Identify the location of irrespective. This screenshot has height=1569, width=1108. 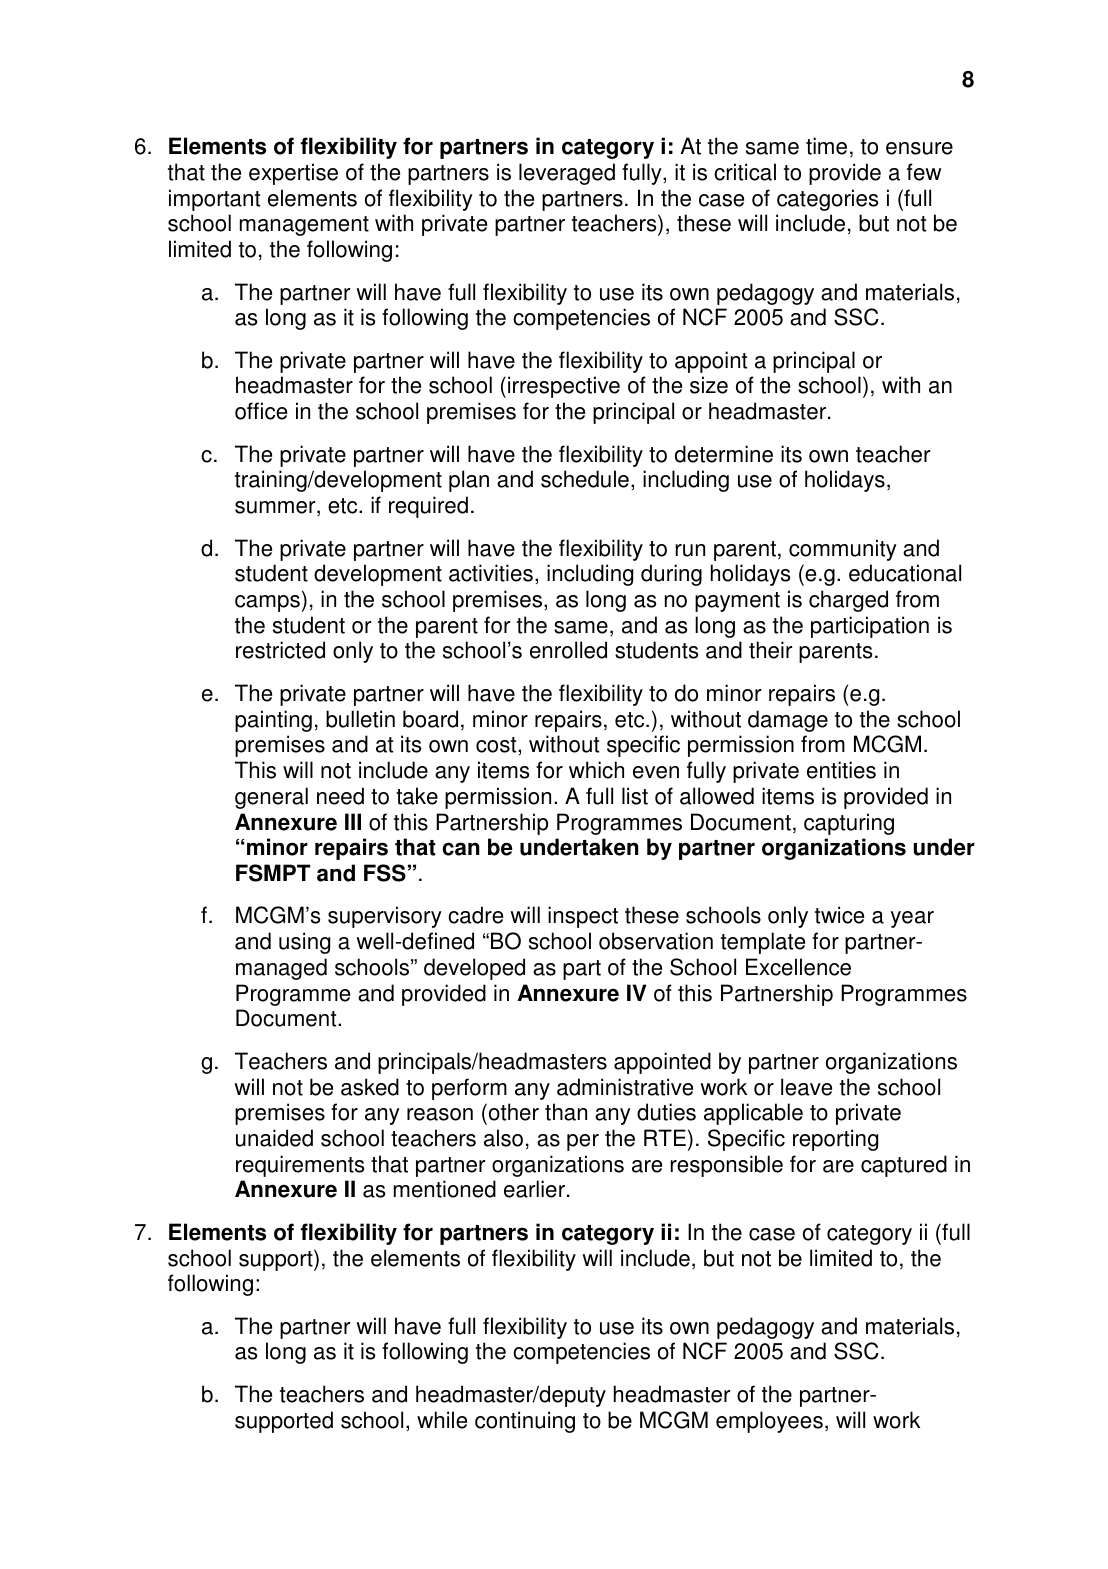
(564, 387).
